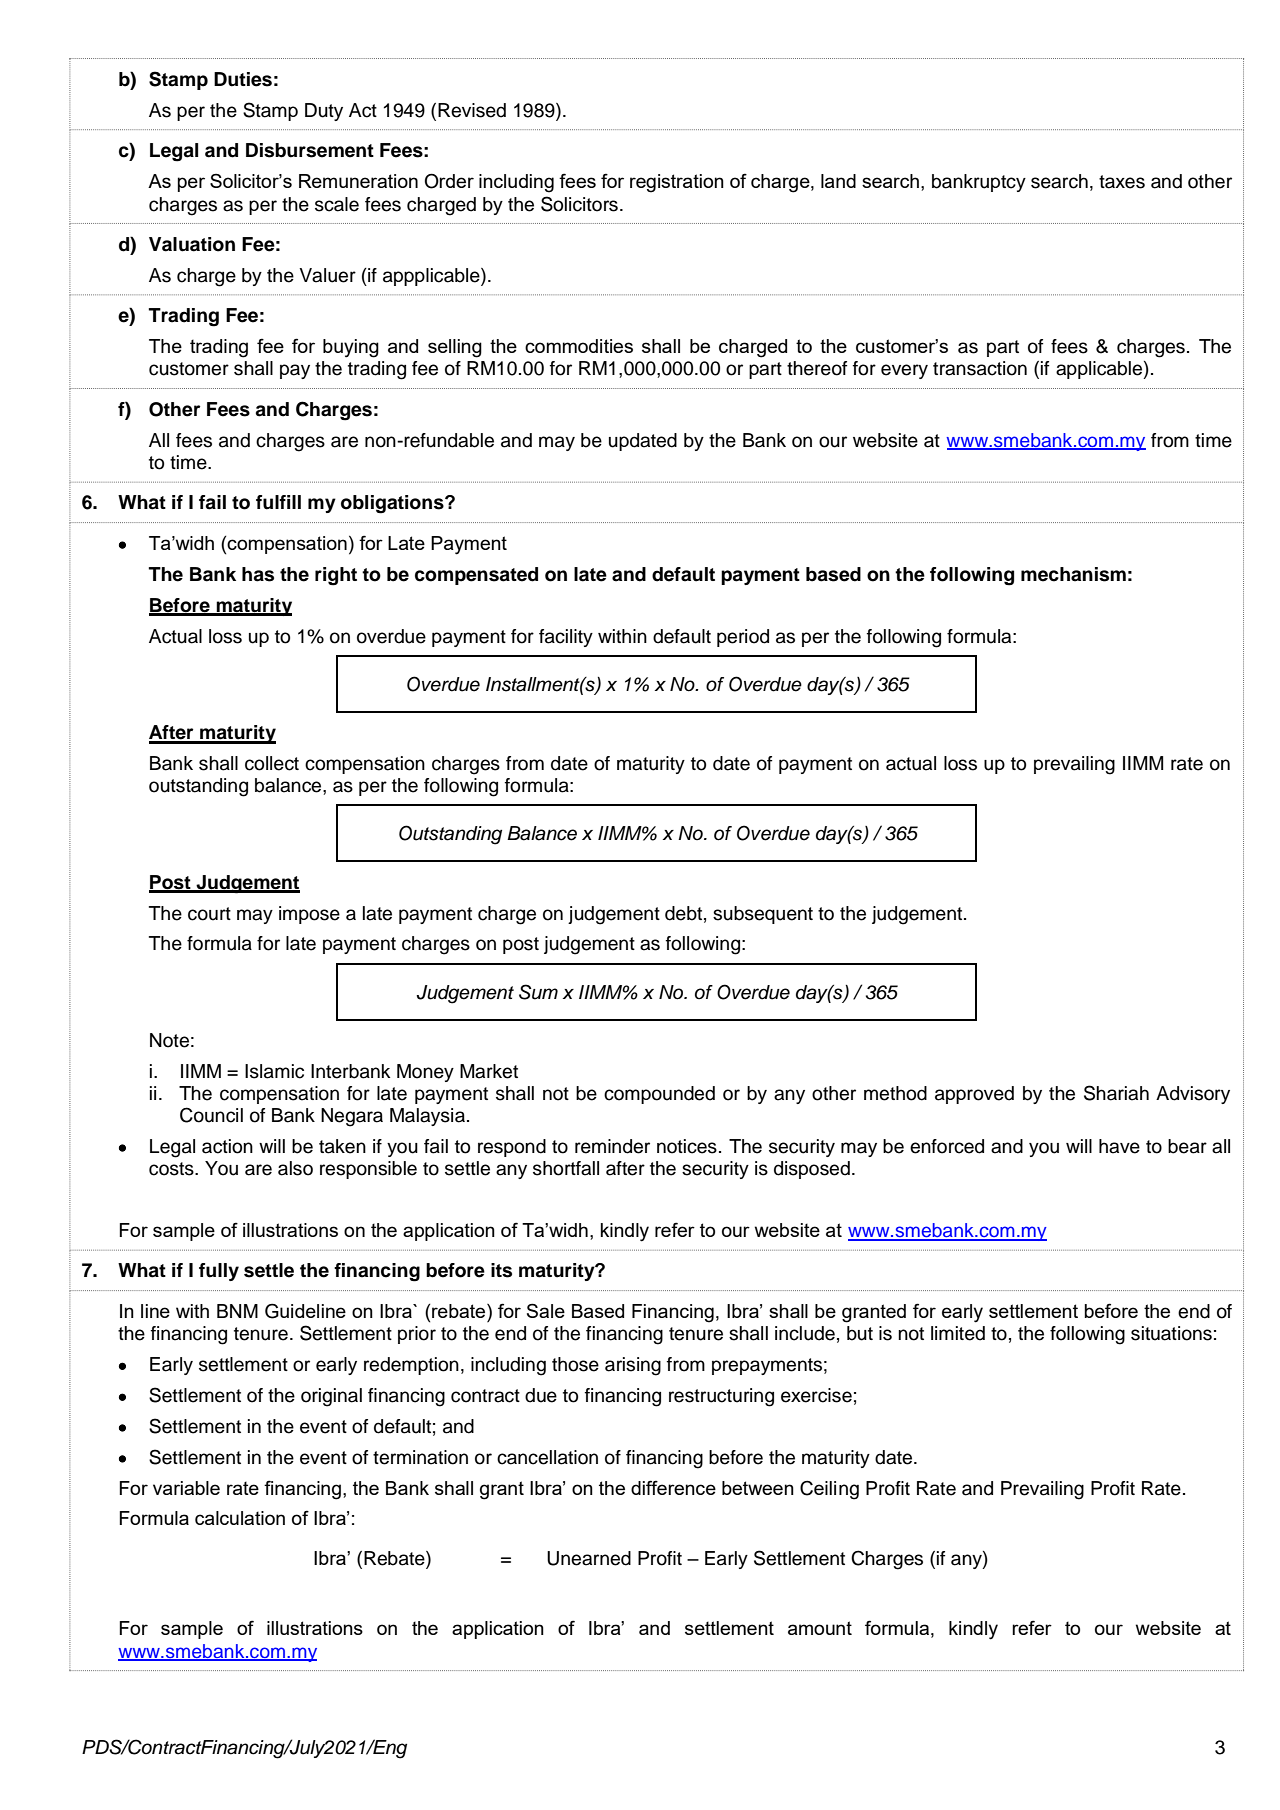  Describe the element at coordinates (274, 1071) in the screenshot. I see `Islamic` at that location.
